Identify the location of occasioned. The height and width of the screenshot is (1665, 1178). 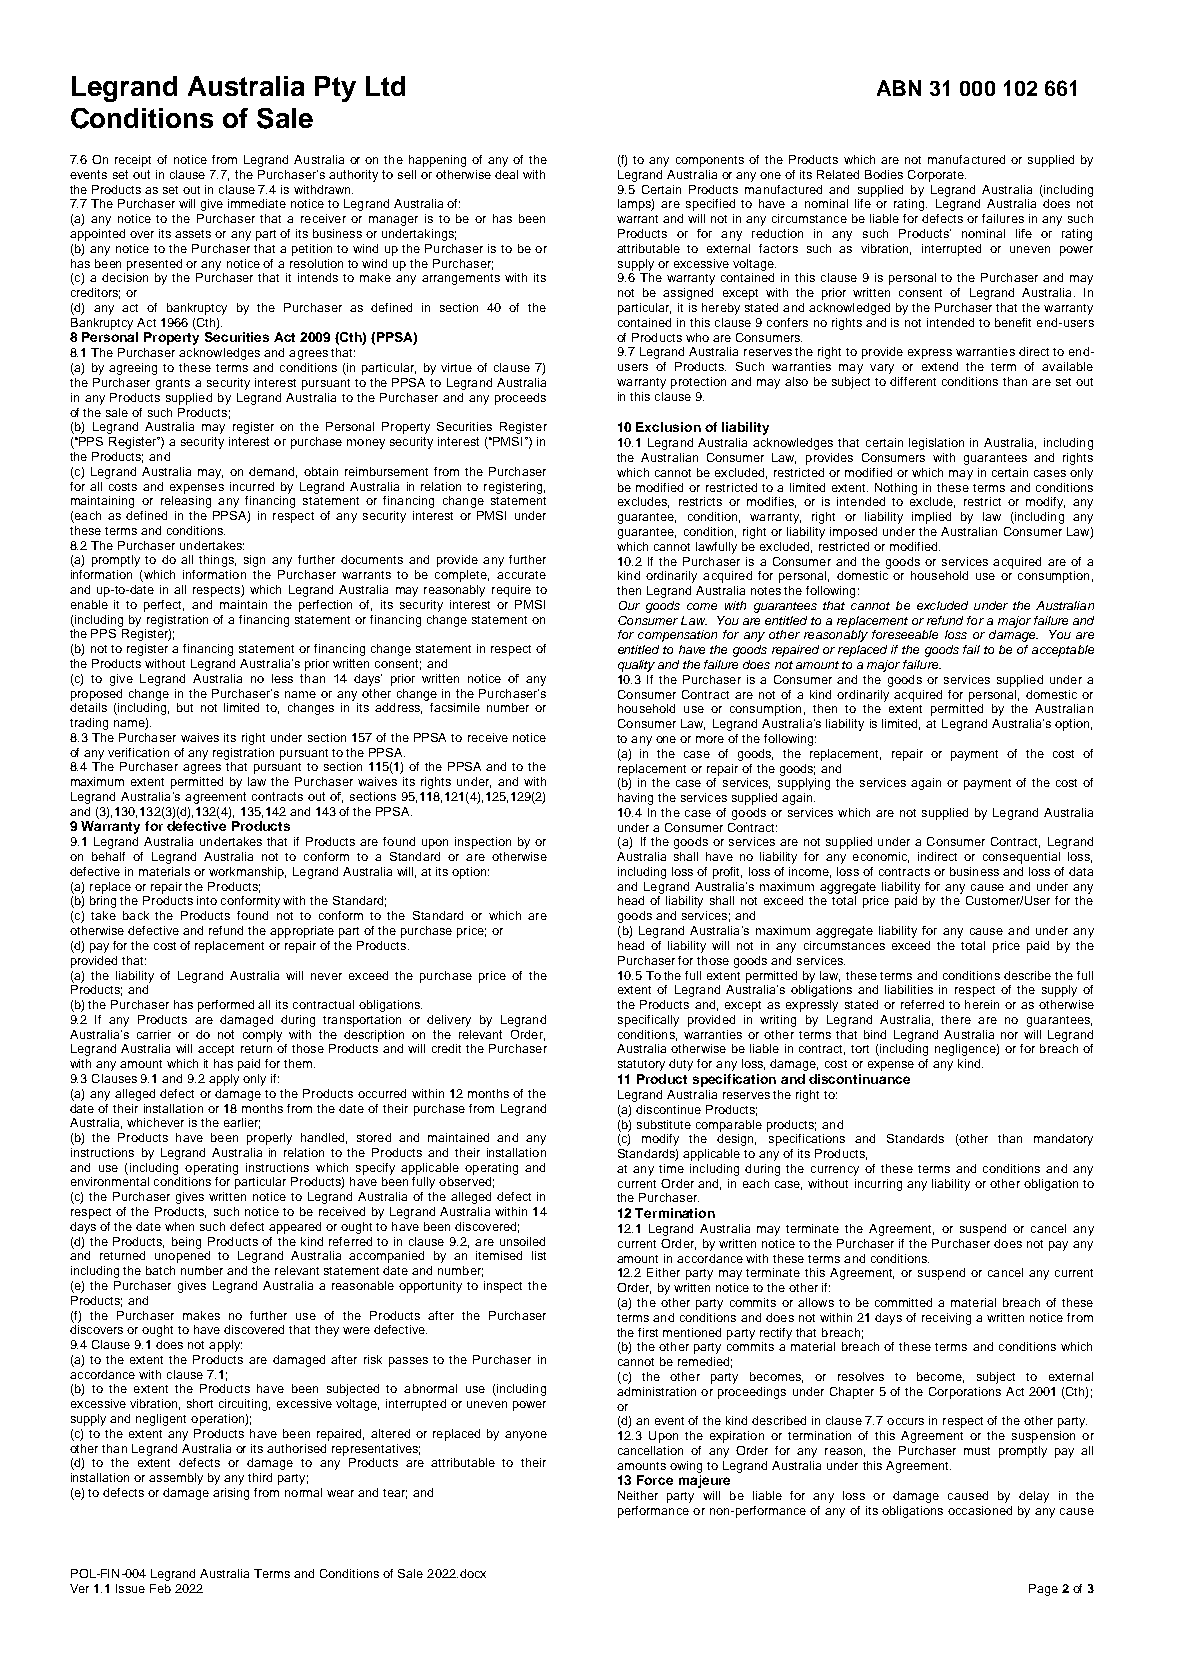
(980, 1510).
